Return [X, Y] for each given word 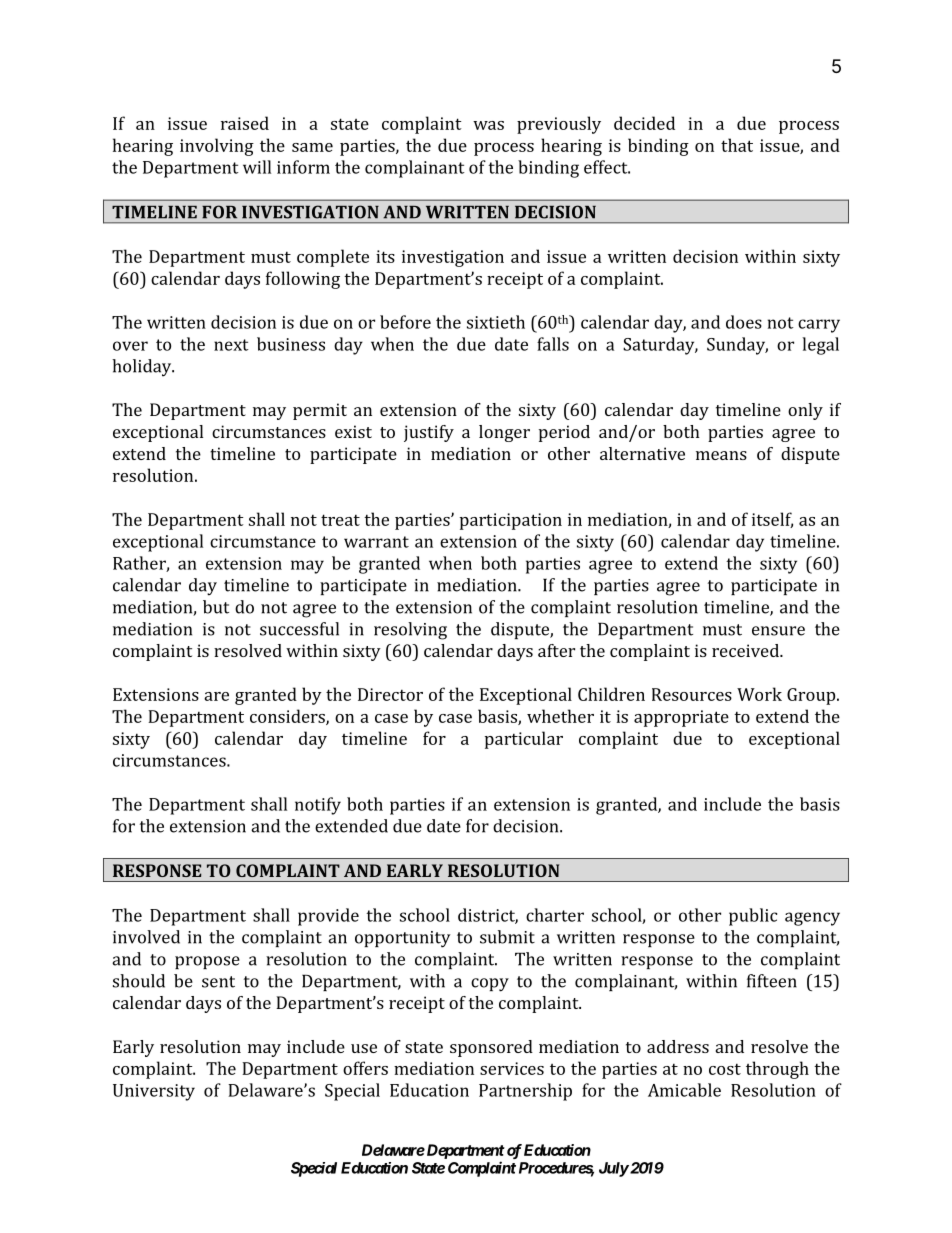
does [744, 322]
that [737, 145]
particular [524, 740]
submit [507, 937]
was [488, 125]
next [231, 345]
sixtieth [496, 322]
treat [340, 520]
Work [759, 694]
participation [511, 521]
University [154, 1092]
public [753, 917]
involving [217, 147]
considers [288, 717]
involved [146, 937]
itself [772, 520]
